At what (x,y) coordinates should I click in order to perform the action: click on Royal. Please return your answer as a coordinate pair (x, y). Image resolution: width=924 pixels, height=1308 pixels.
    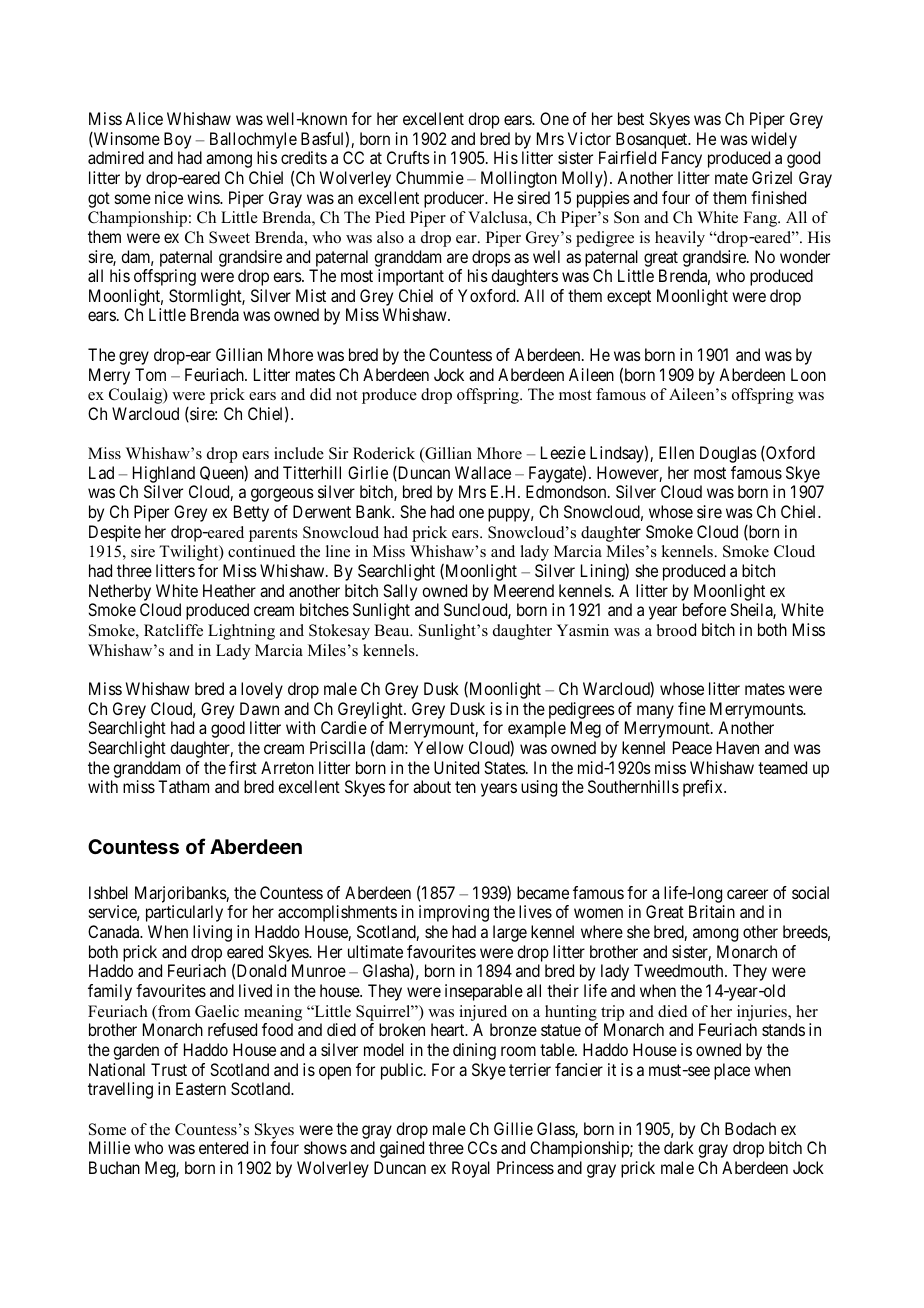
    Looking at the image, I should click on (471, 1169).
